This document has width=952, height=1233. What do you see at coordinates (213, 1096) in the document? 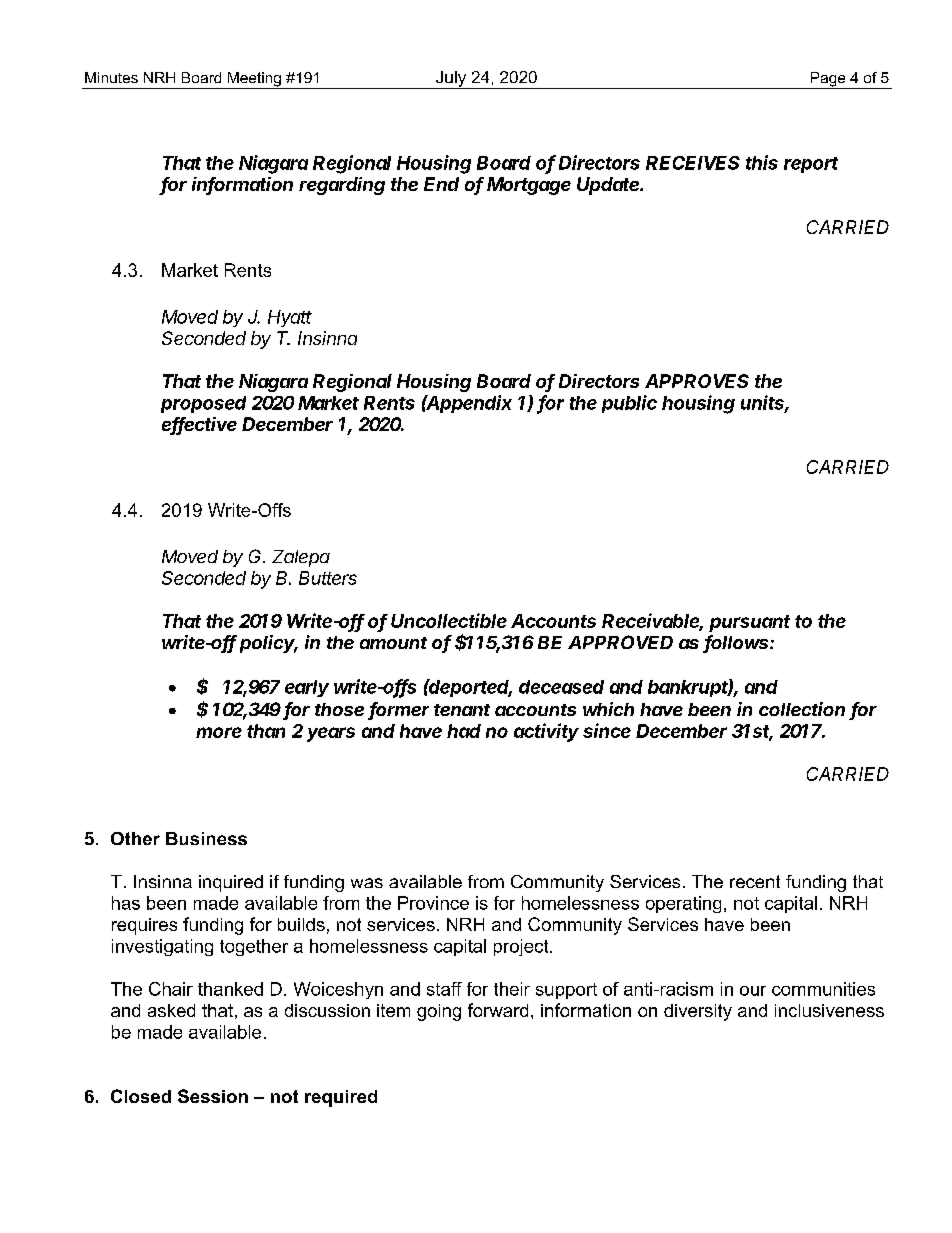
I see `Session` at bounding box center [213, 1096].
